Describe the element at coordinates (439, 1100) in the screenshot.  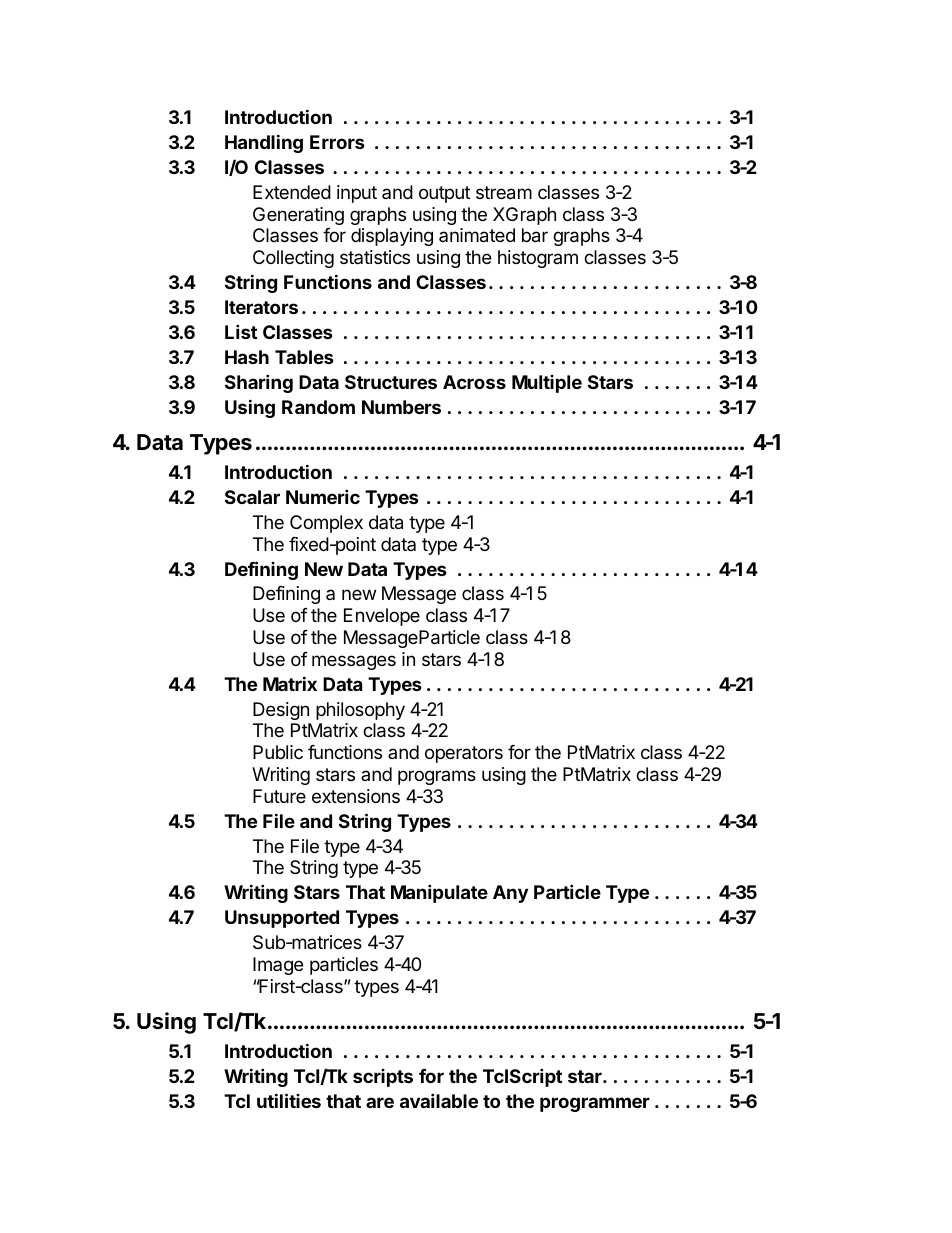
I see `available` at that location.
